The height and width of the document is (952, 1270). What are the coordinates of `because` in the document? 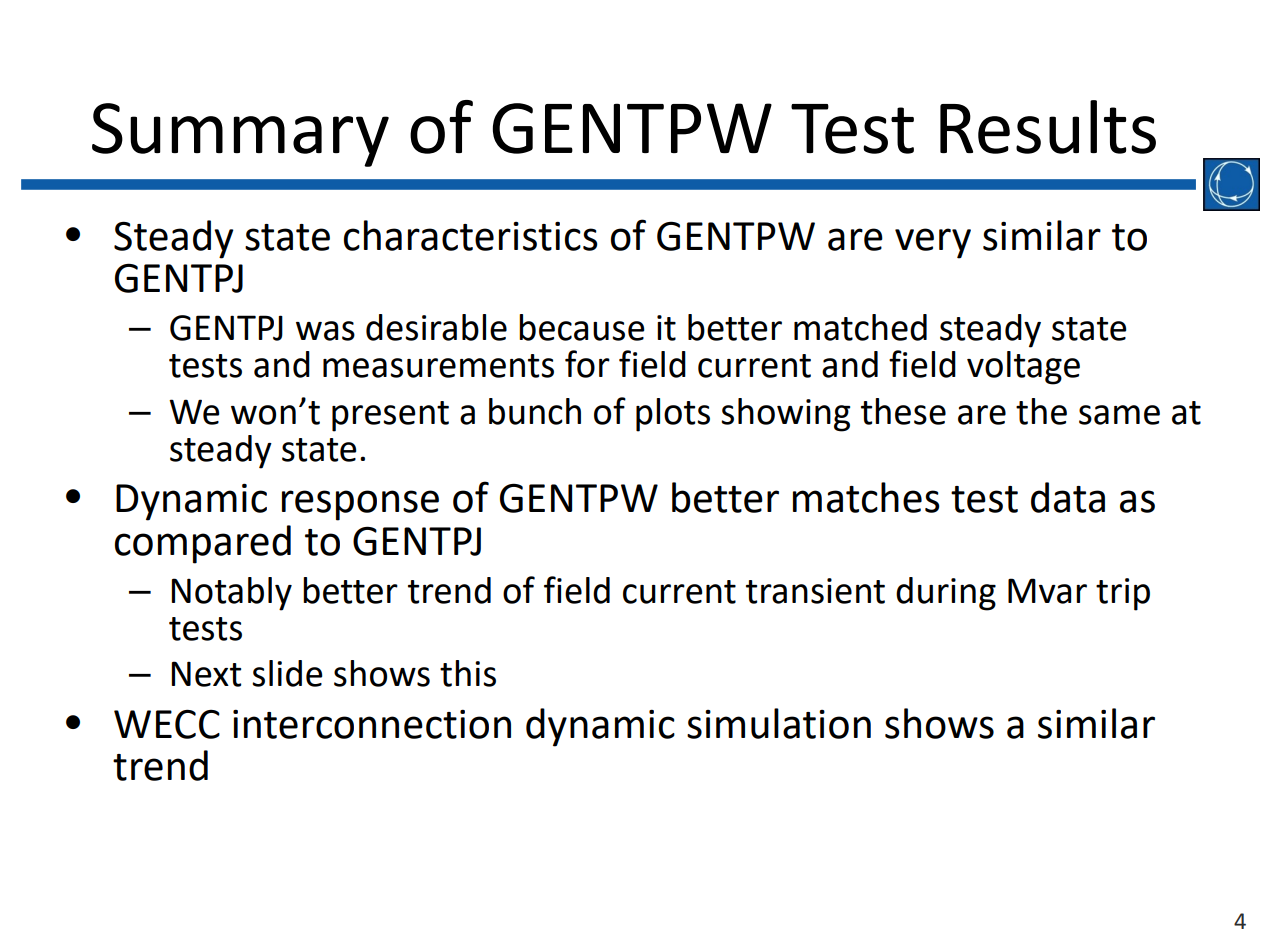 It's located at (582, 327).
